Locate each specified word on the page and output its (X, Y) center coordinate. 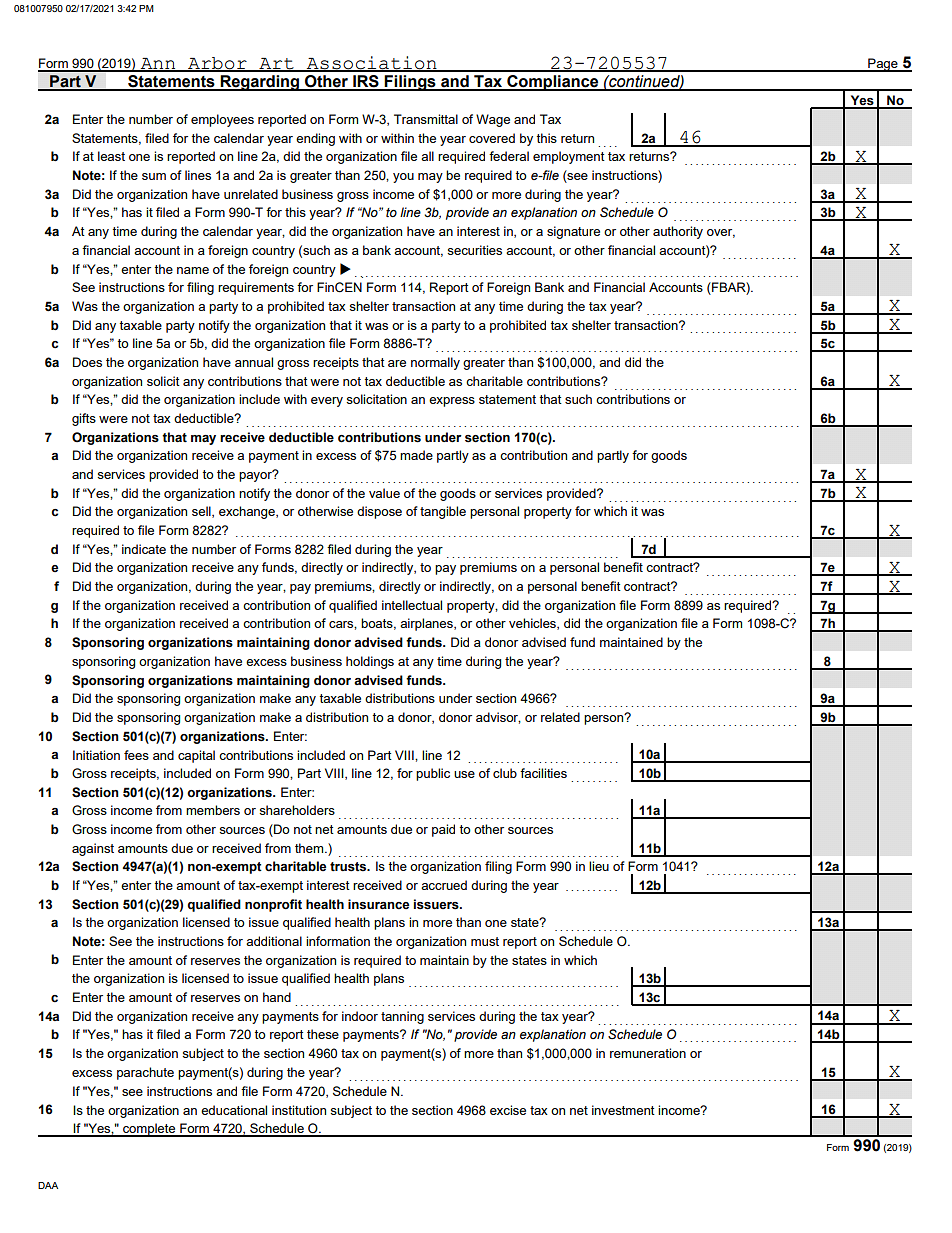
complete (149, 1130)
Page (883, 65)
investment (623, 1110)
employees (222, 120)
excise (508, 1110)
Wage (493, 120)
